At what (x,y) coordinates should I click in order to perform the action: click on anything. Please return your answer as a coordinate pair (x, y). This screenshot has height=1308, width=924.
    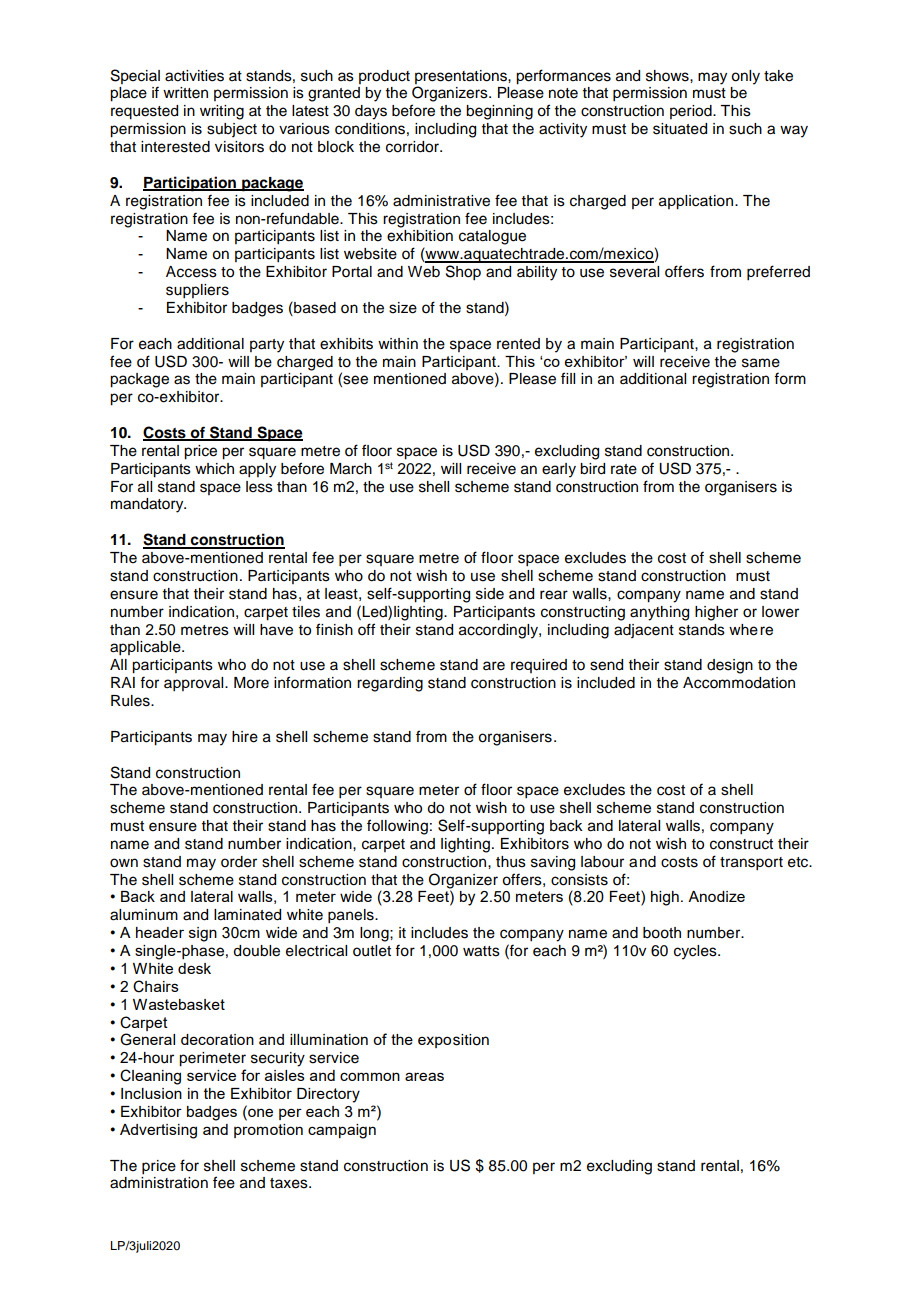
    Looking at the image, I should click on (659, 613).
